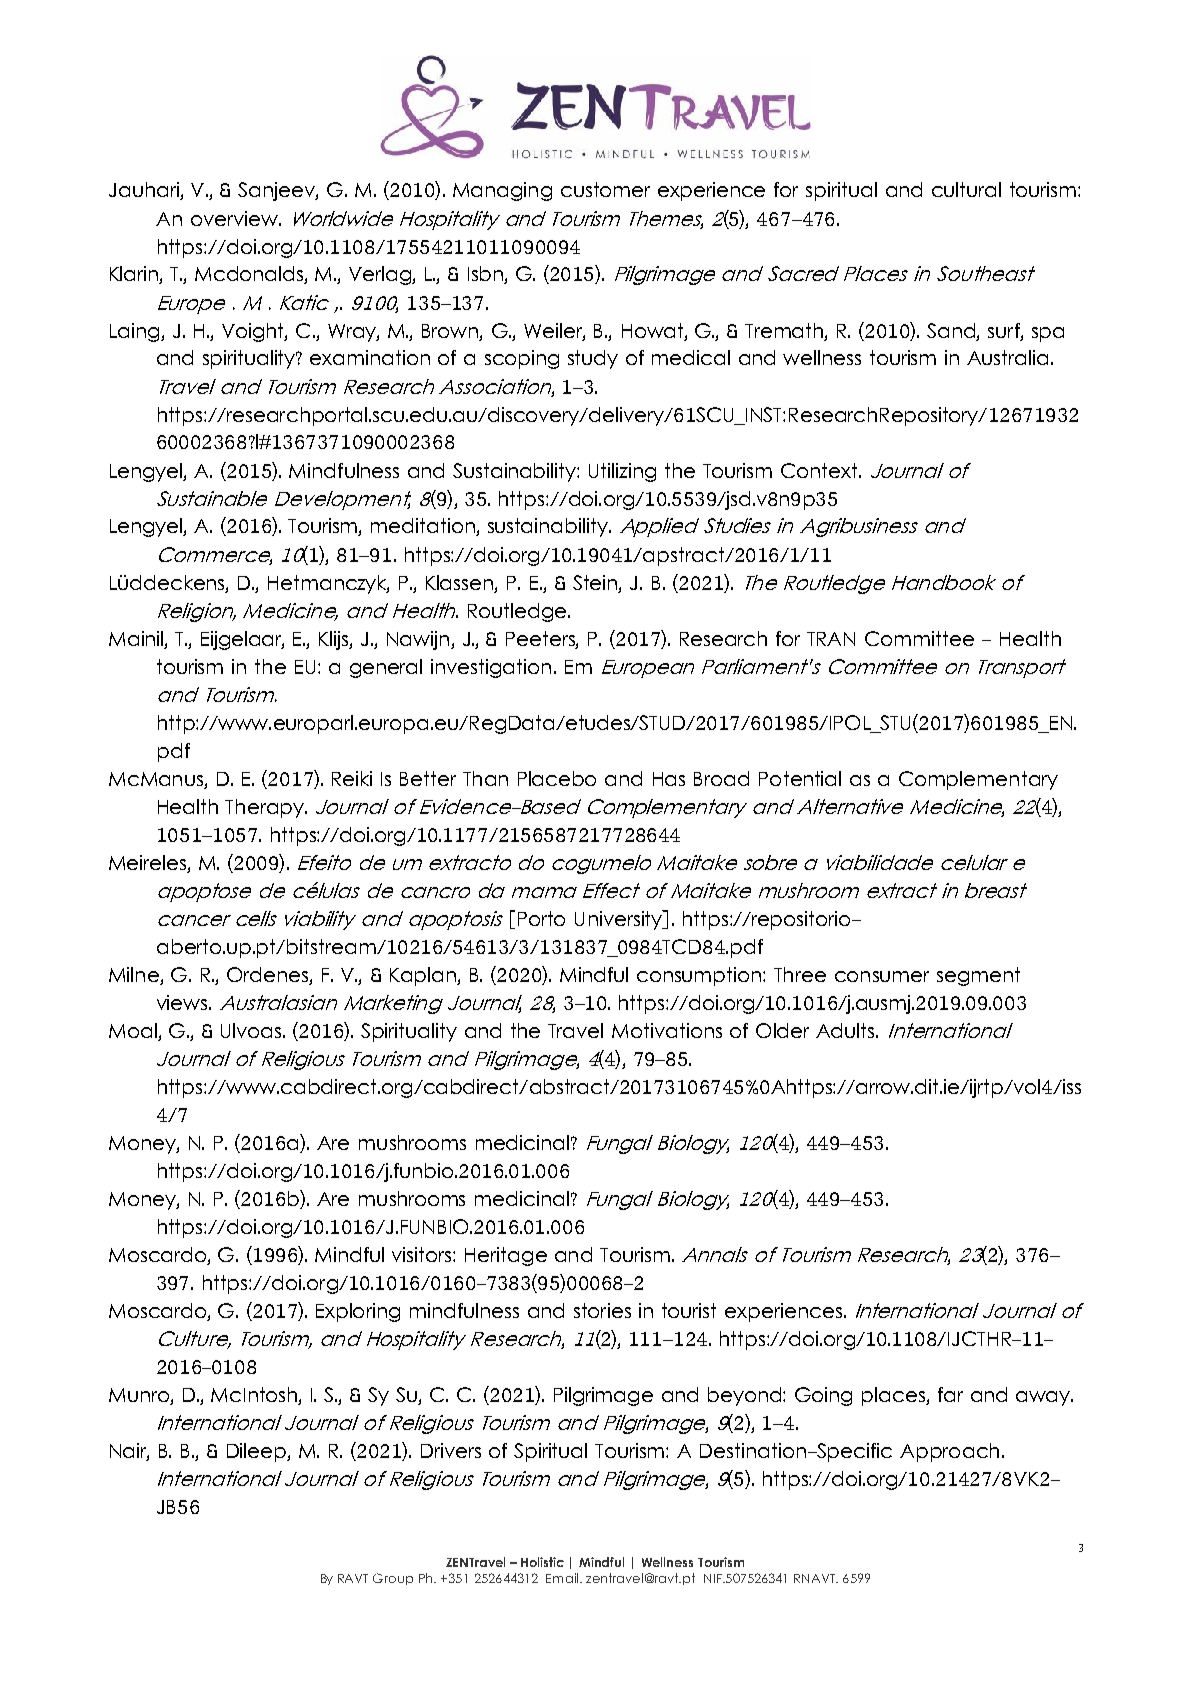 Image resolution: width=1191 pixels, height=1684 pixels. I want to click on Holistic, so click(542, 1562).
